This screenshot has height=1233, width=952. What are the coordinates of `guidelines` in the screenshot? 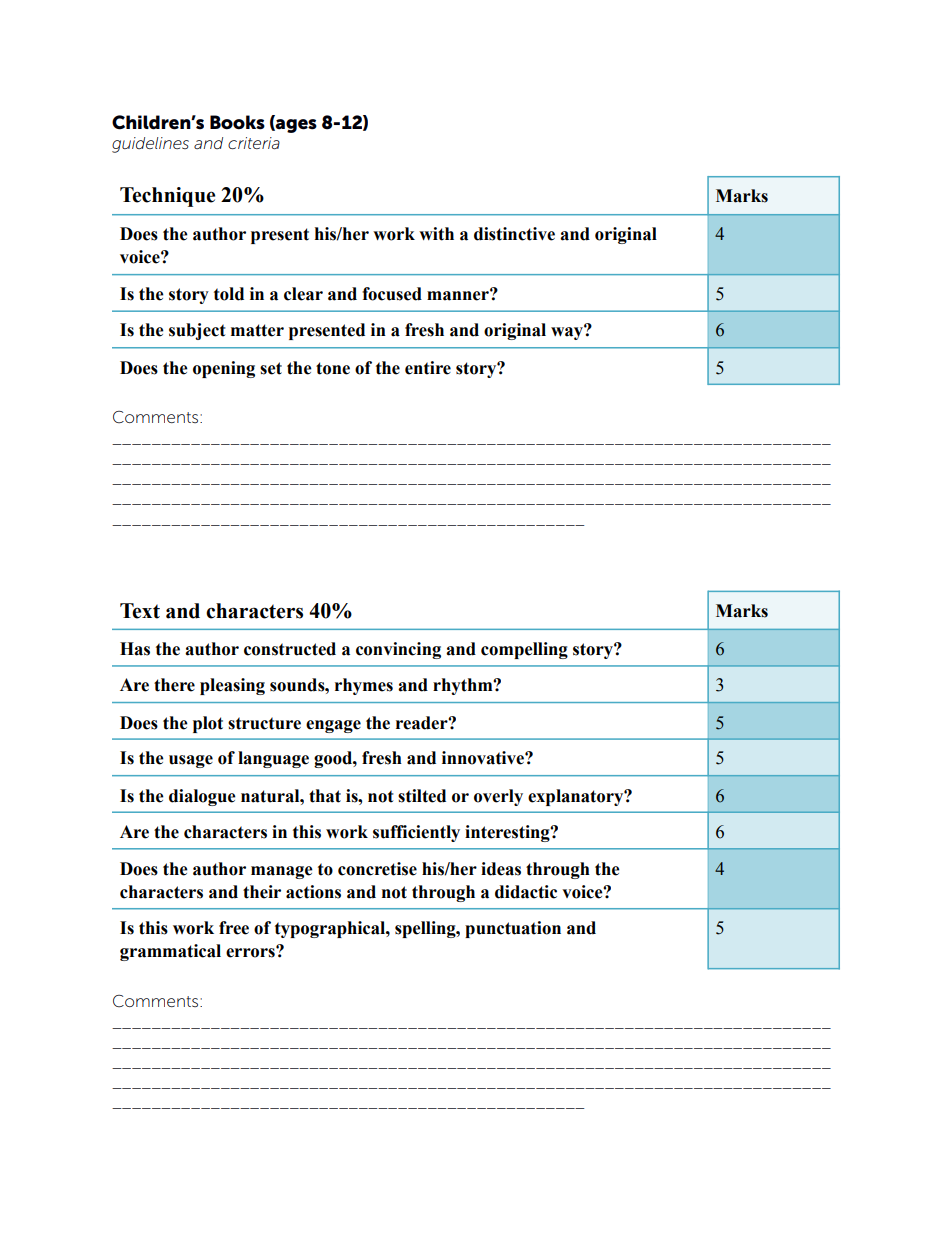 It's located at (150, 145).
